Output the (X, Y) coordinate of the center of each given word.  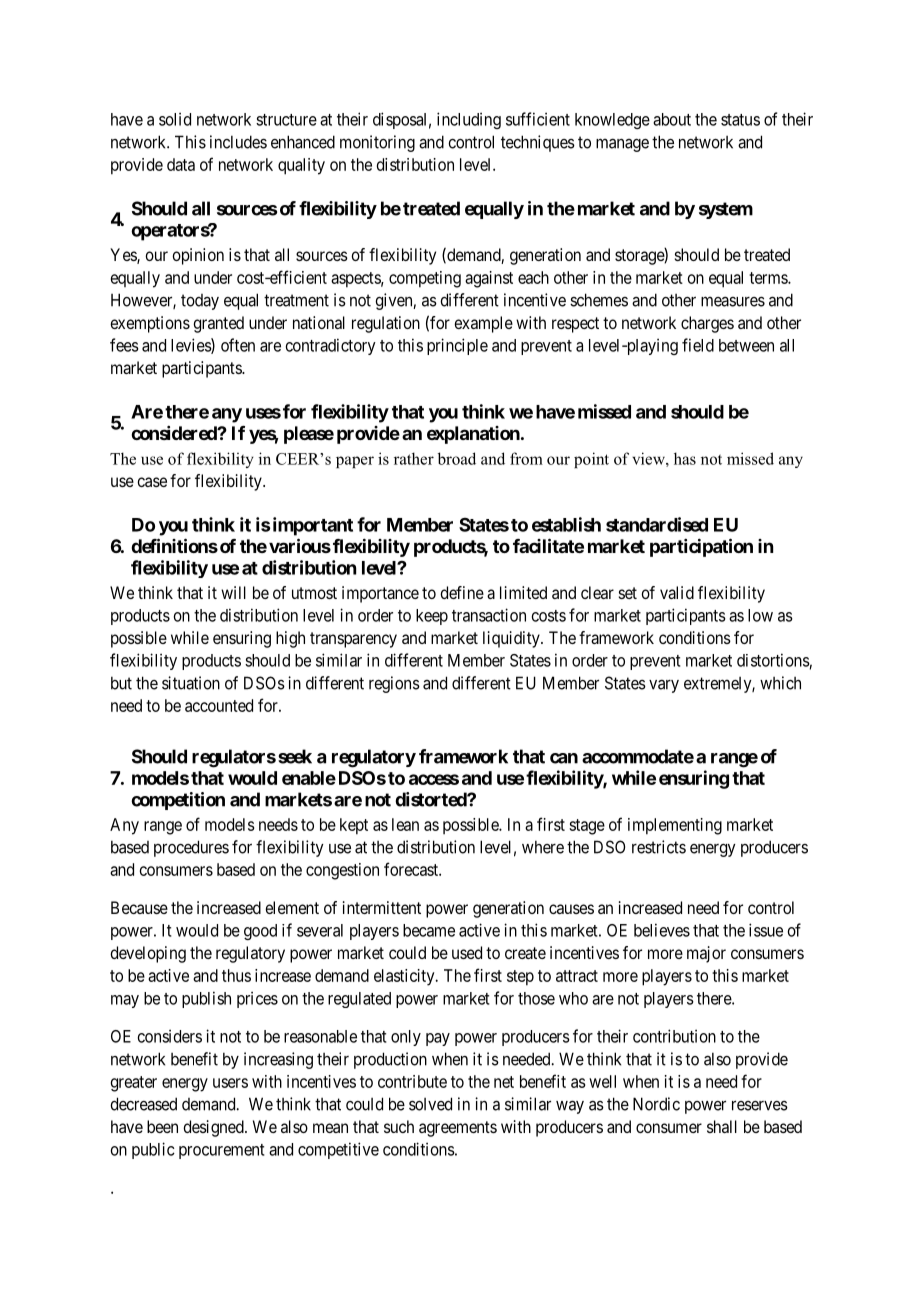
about (672, 119)
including (469, 120)
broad (457, 458)
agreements (458, 1129)
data (181, 164)
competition (178, 801)
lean (405, 824)
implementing (675, 826)
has (685, 458)
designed (214, 1128)
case (152, 482)
